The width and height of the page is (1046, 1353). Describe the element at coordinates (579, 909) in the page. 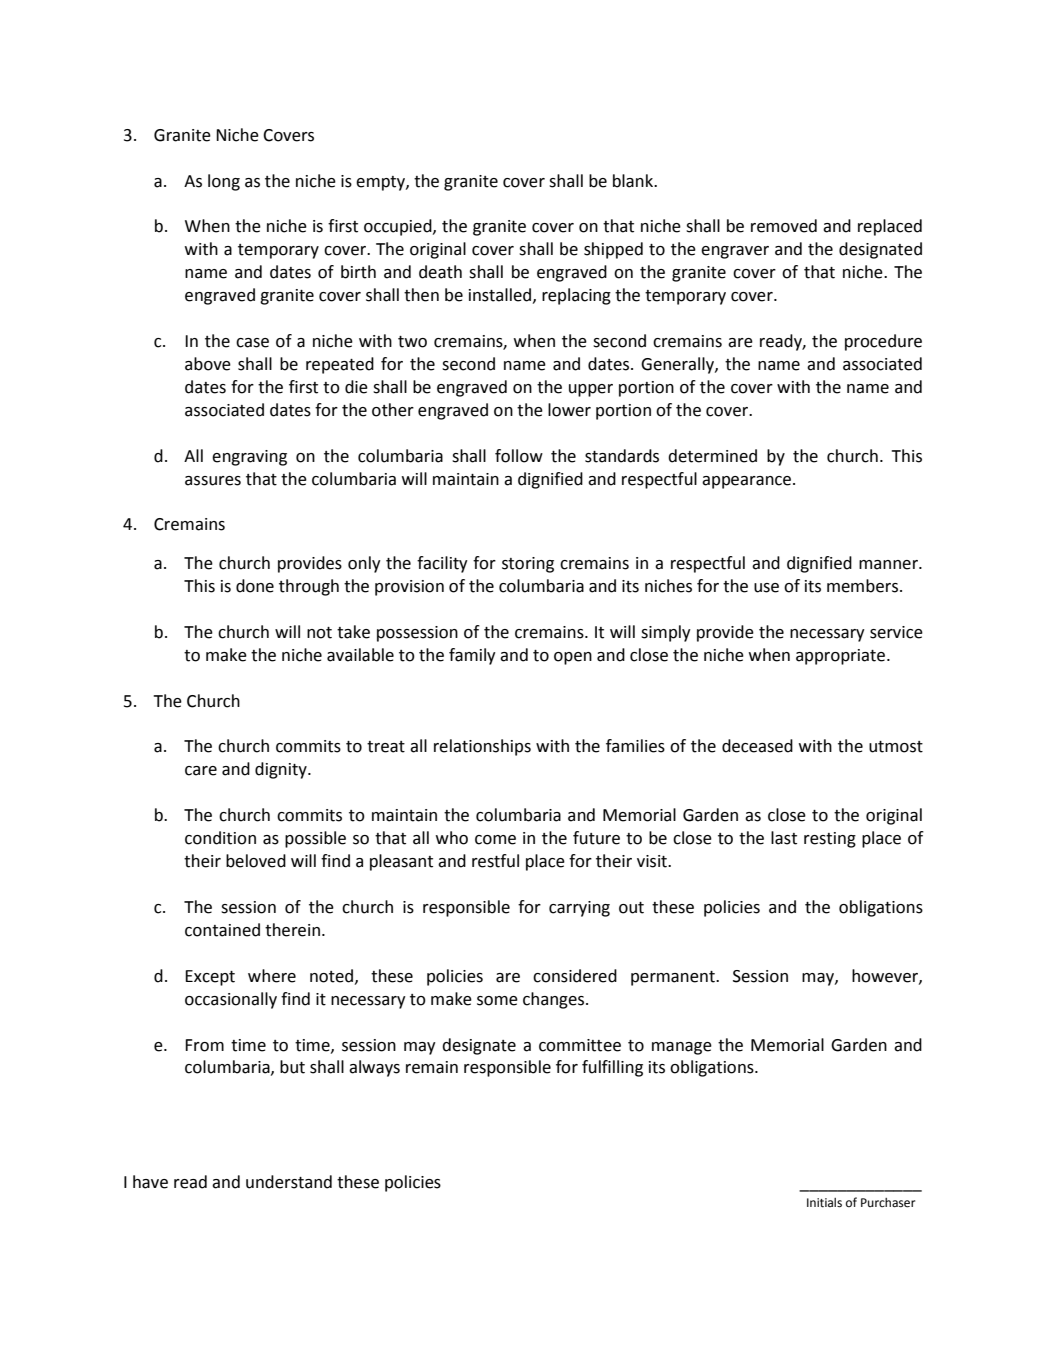

I see `carrying` at that location.
